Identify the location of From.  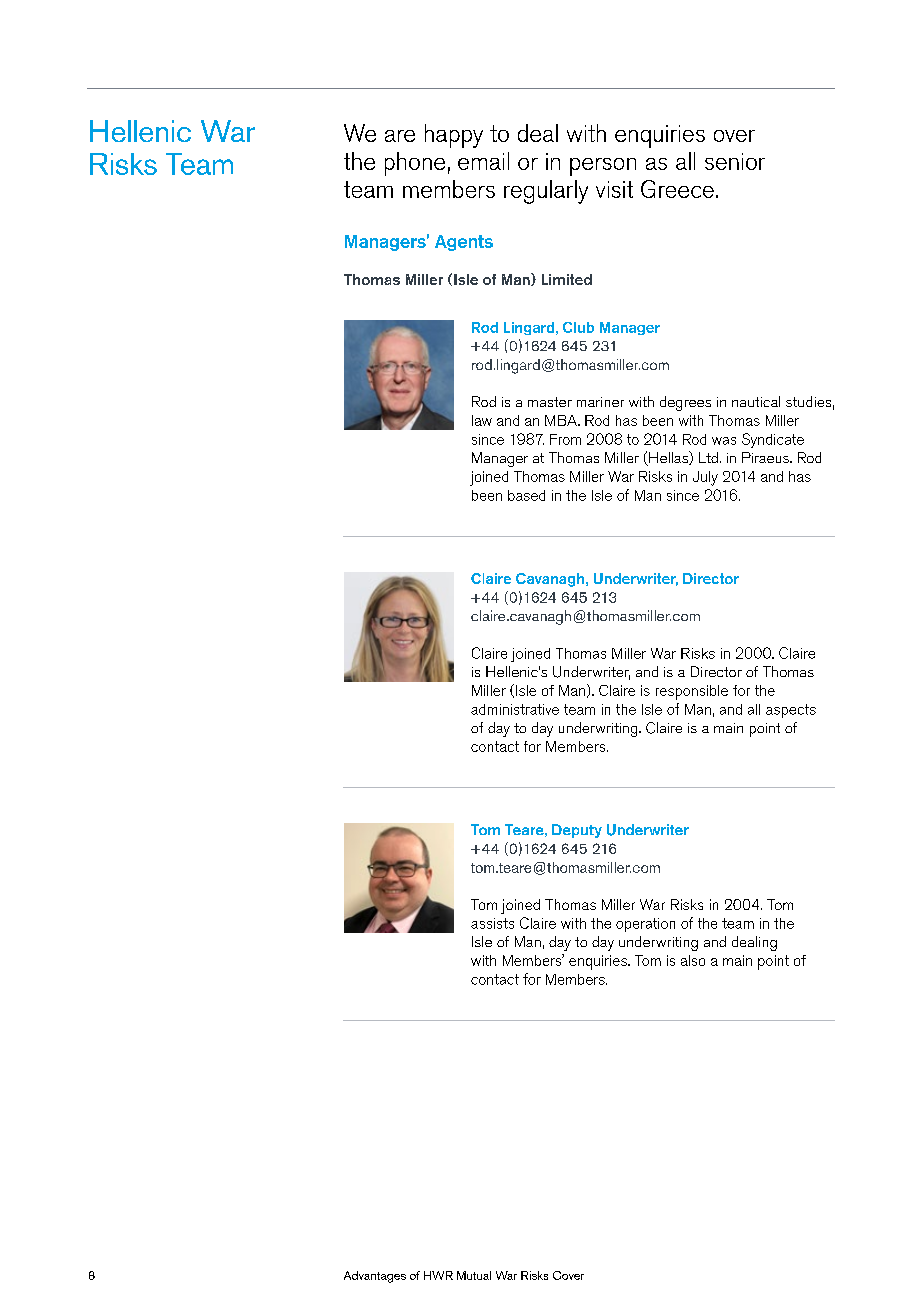
(565, 439).
